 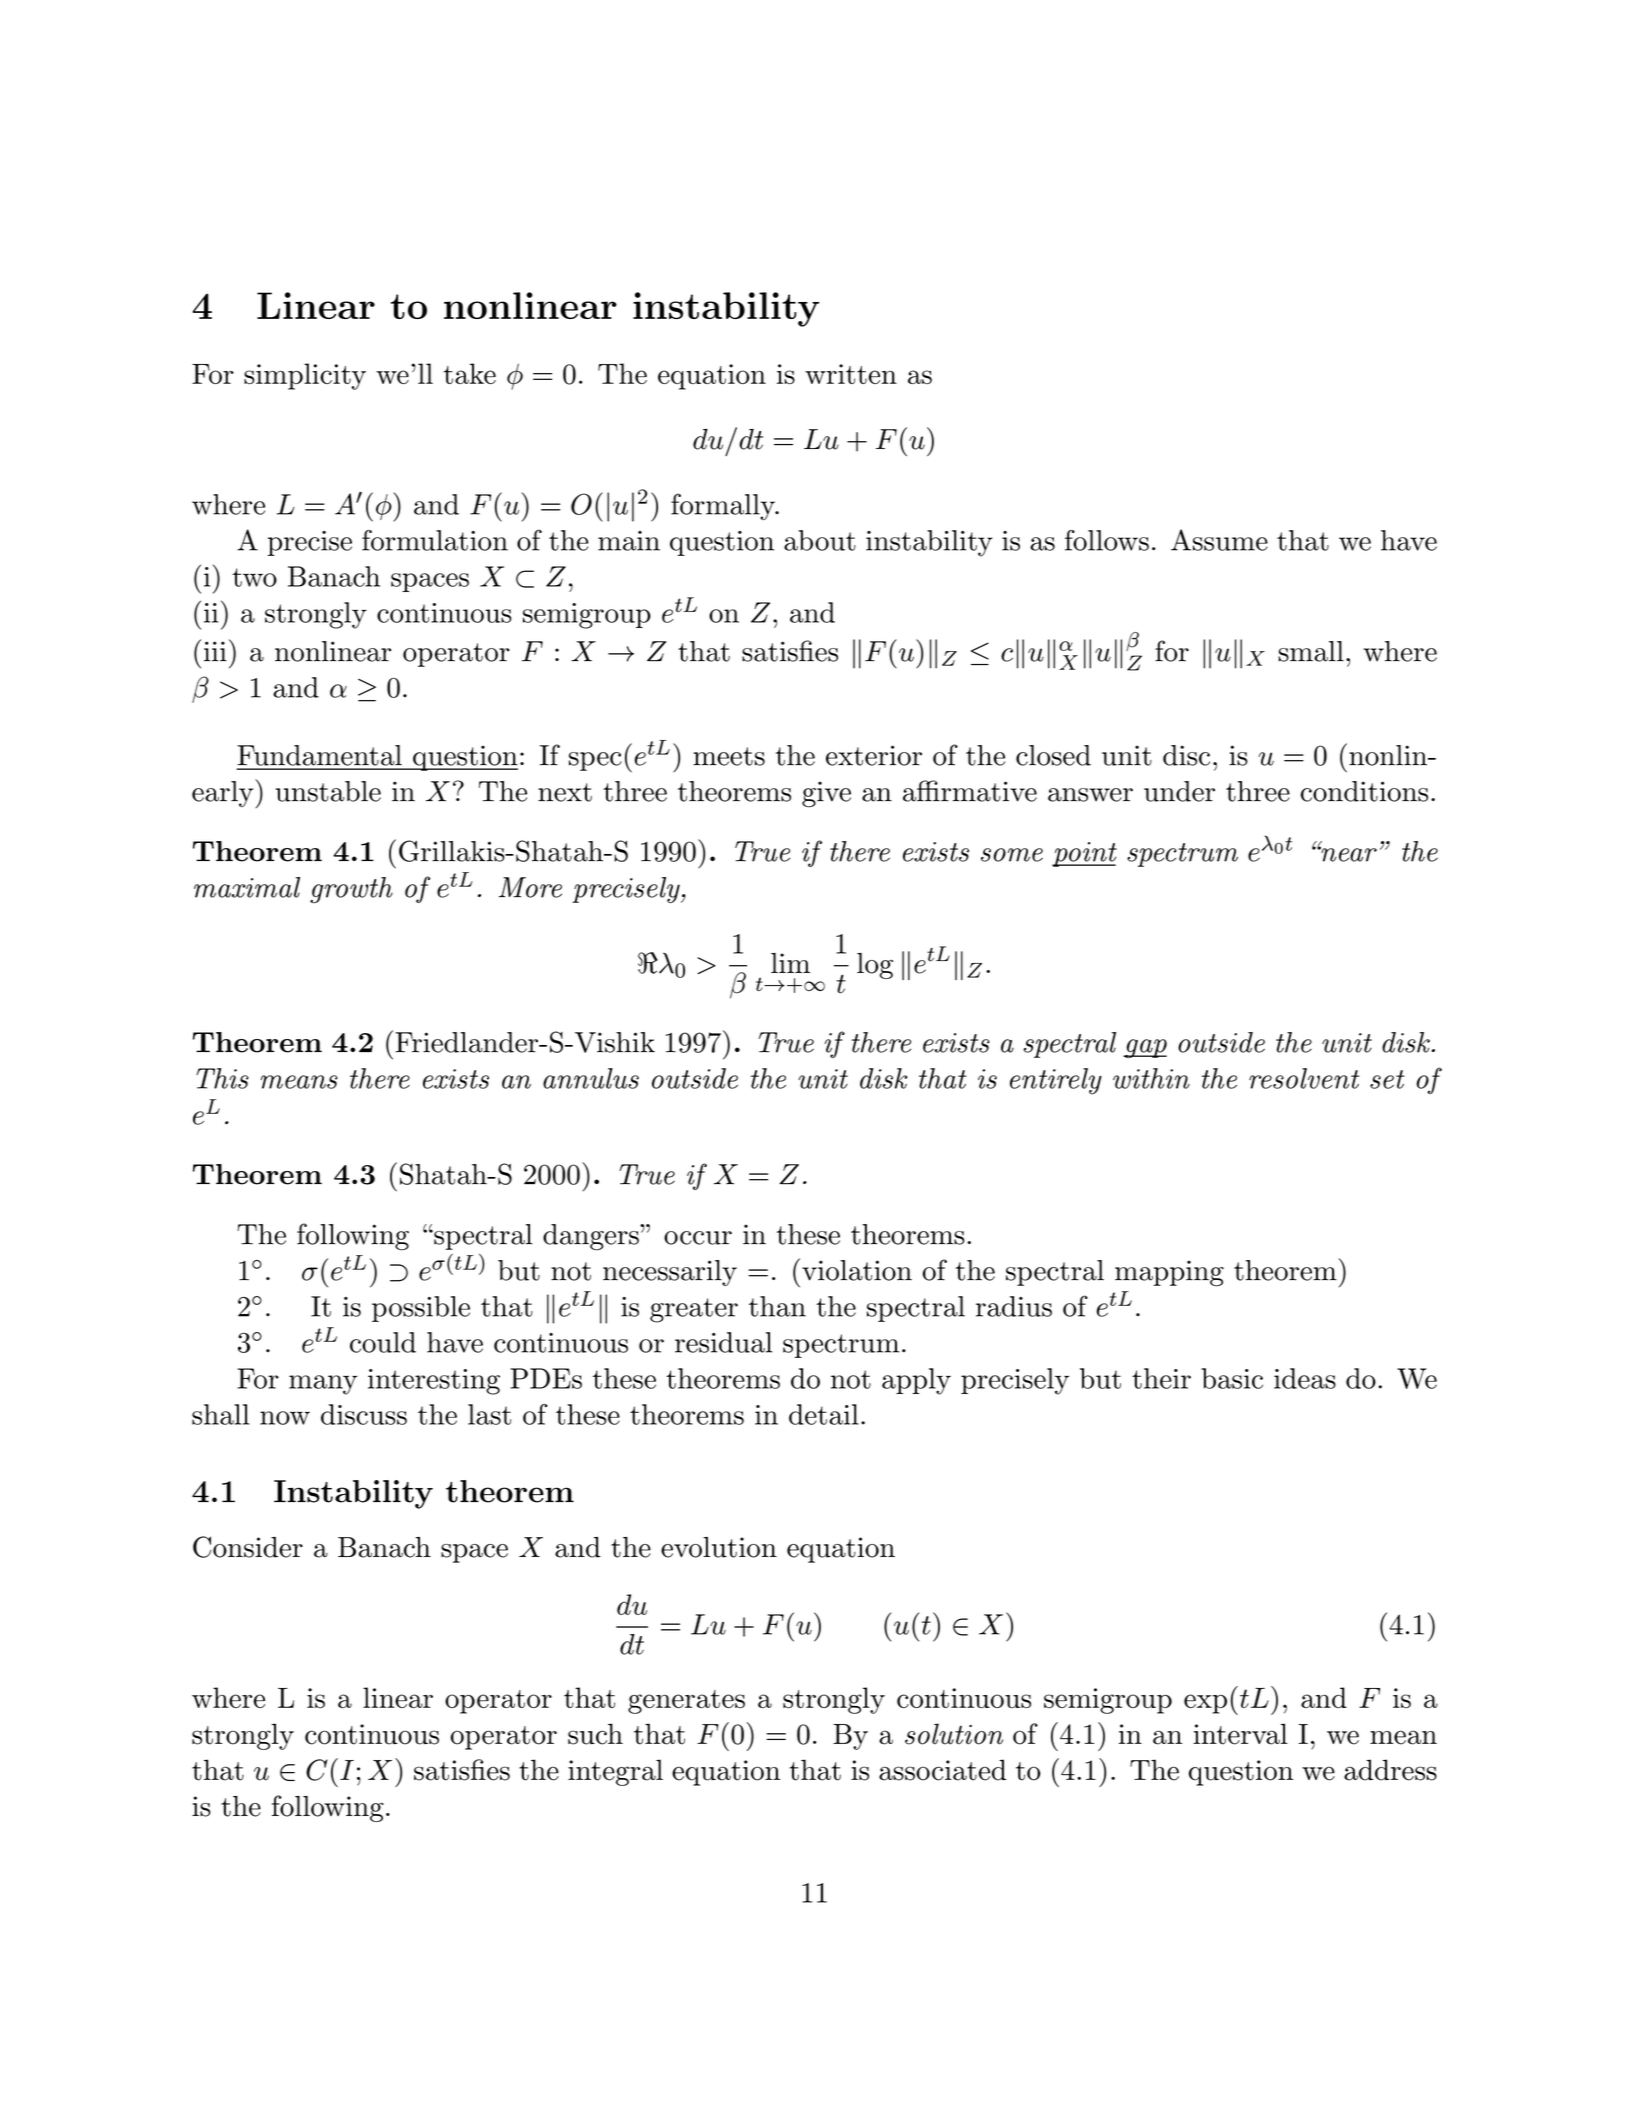 What do you see at coordinates (790, 963) in the screenshot?
I see `lim` at bounding box center [790, 963].
